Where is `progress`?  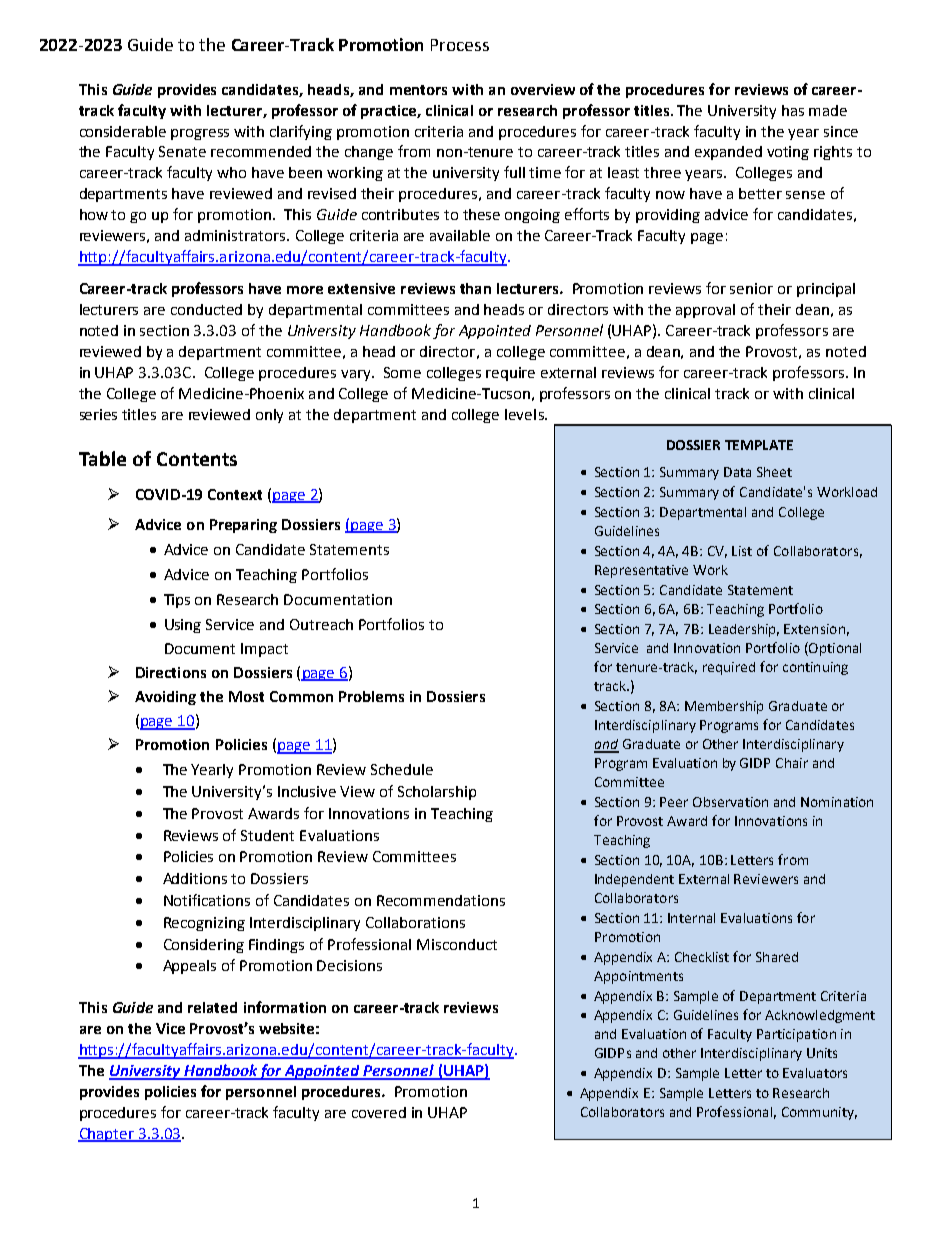
progress is located at coordinates (200, 134).
